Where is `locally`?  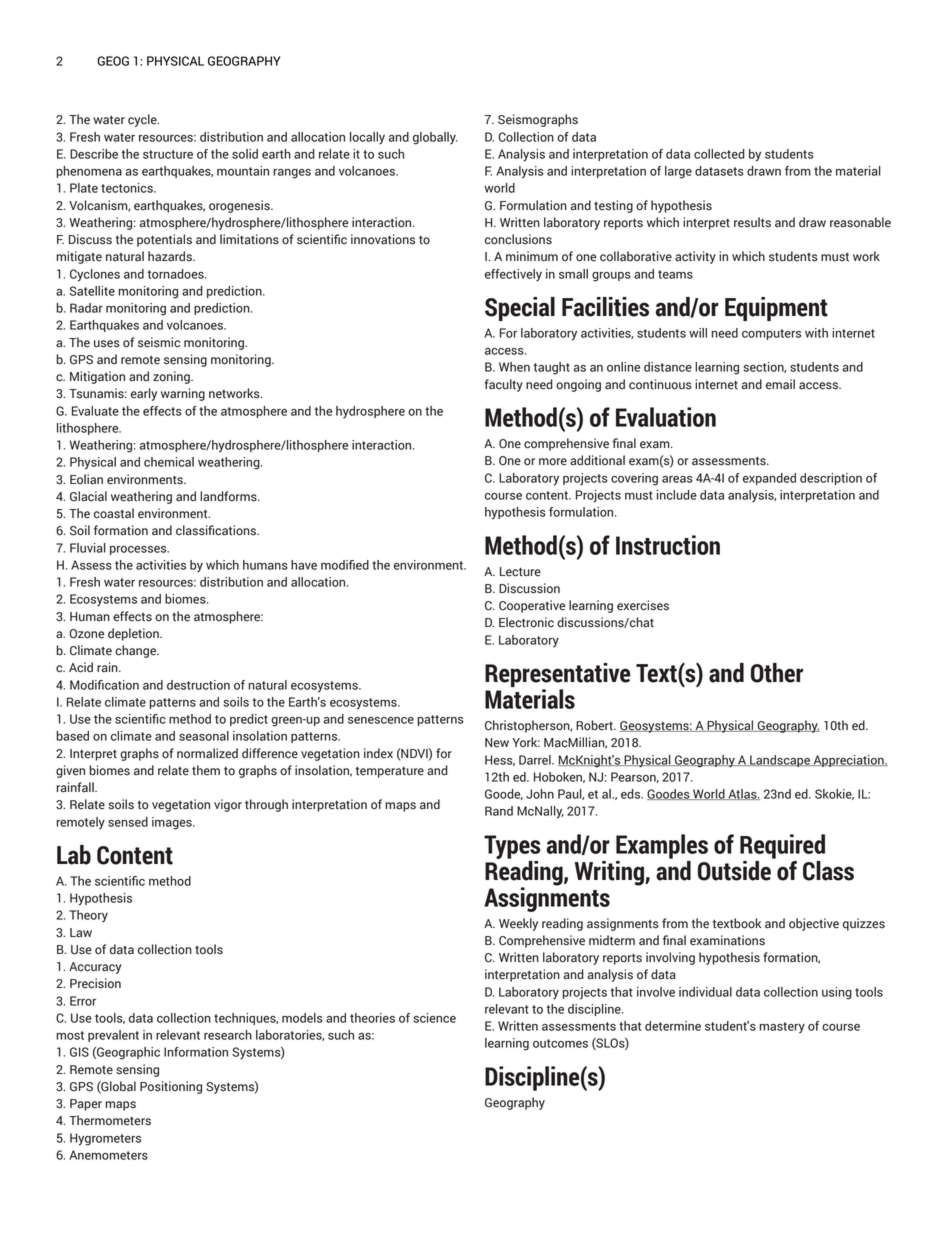
locally is located at coordinates (367, 138).
